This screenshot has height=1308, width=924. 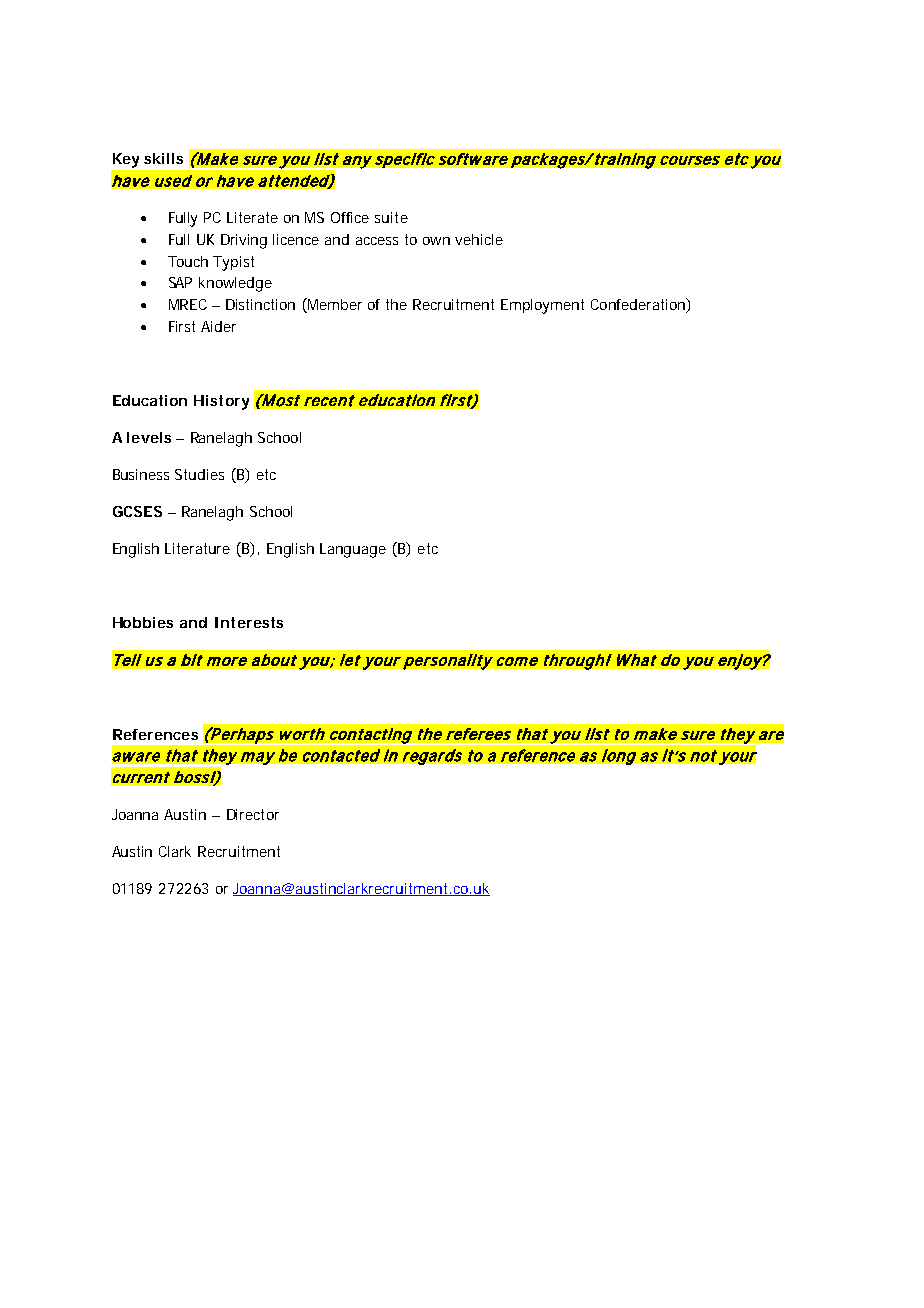 I want to click on Employment, so click(x=542, y=306).
